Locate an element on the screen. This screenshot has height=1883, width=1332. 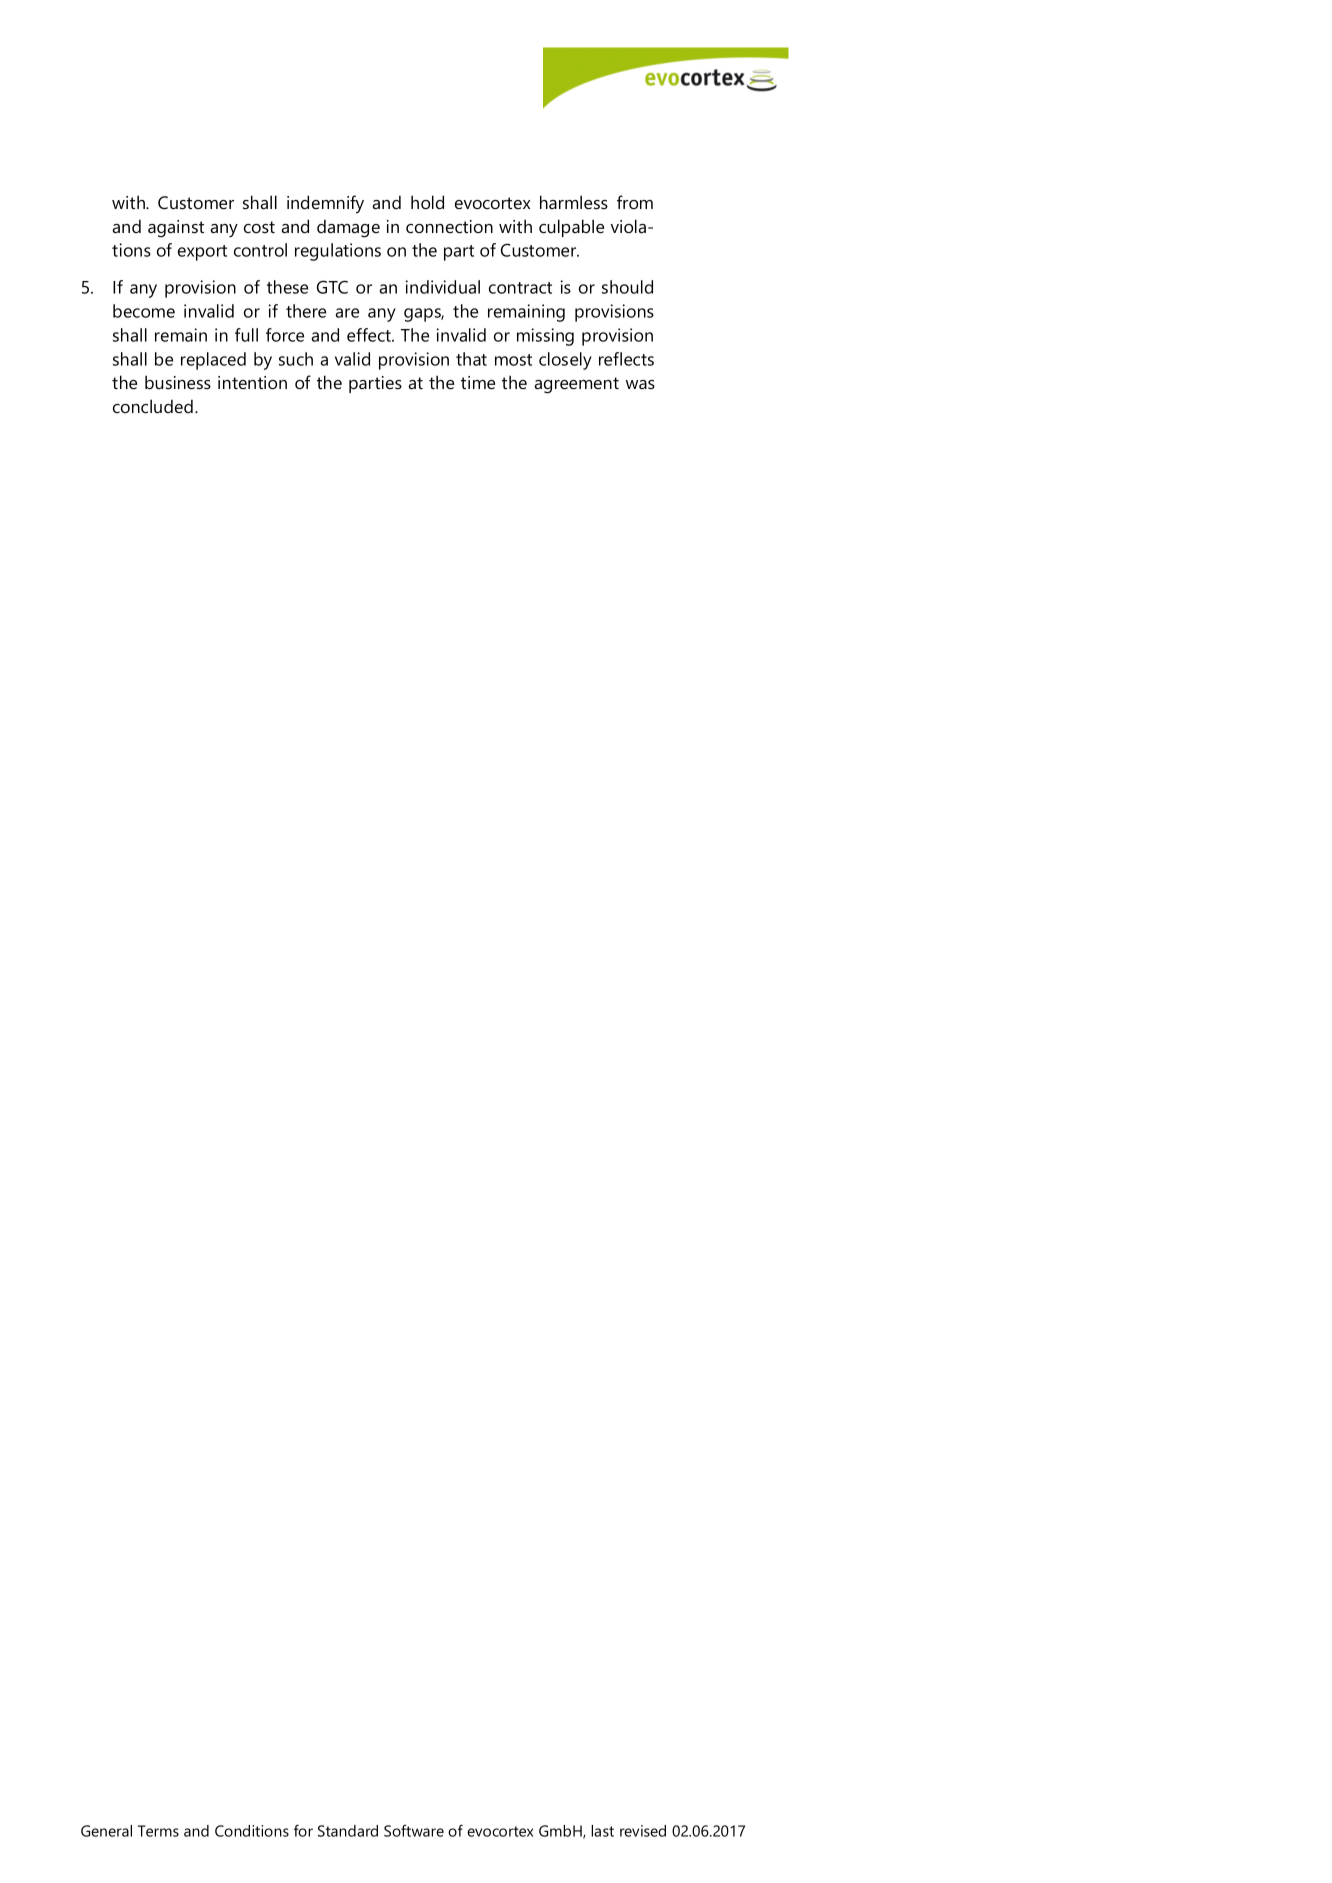
last is located at coordinates (602, 1831).
